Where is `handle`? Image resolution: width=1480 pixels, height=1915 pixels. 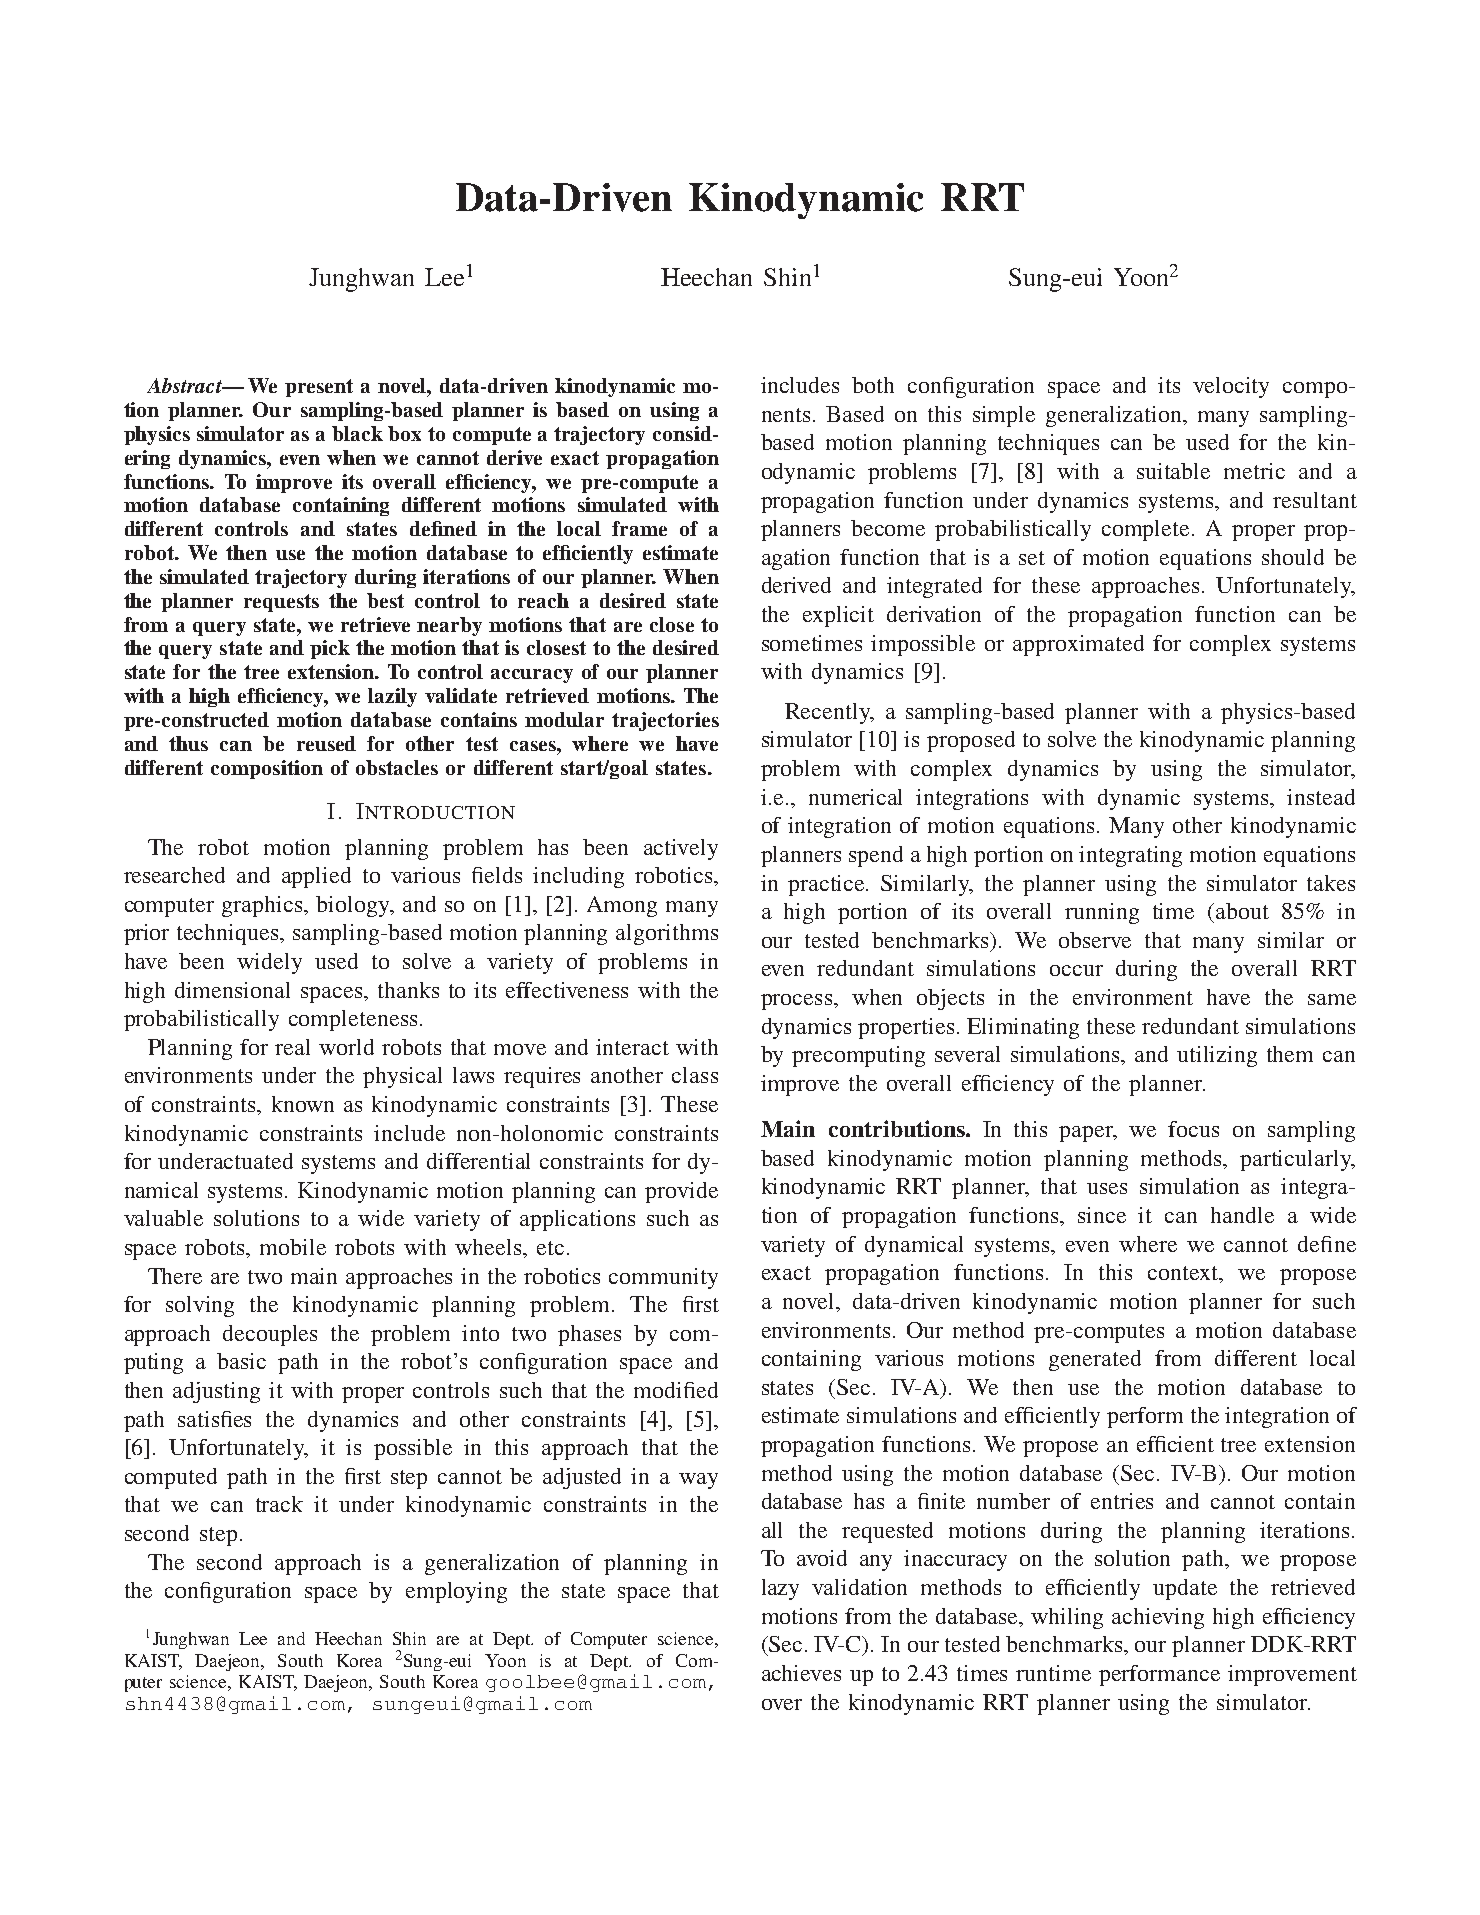 handle is located at coordinates (1242, 1215).
